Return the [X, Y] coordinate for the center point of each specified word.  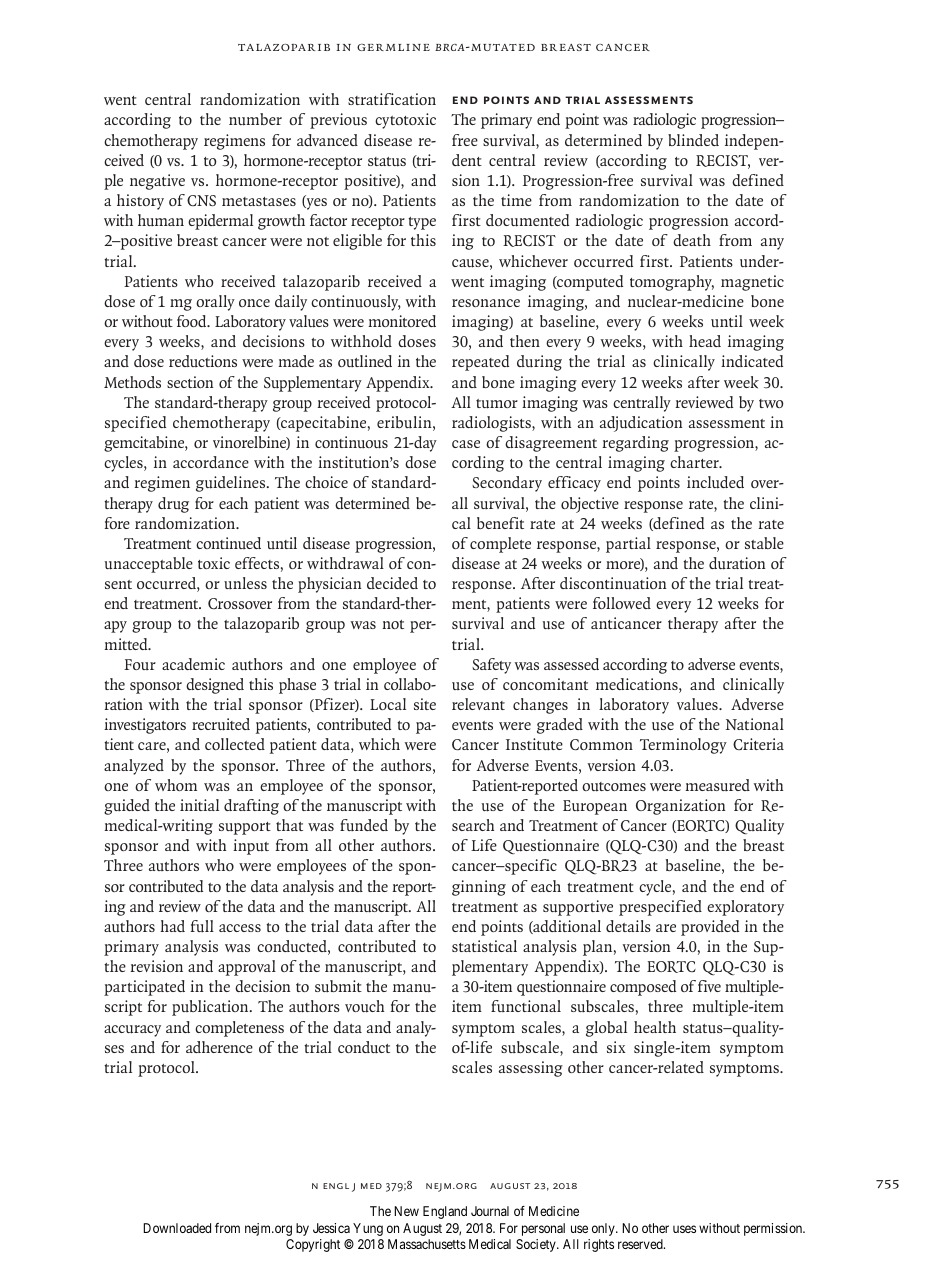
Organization [680, 807]
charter [695, 462]
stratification [392, 99]
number [255, 119]
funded [364, 825]
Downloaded [177, 1228]
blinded [693, 140]
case [466, 444]
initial [199, 805]
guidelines [232, 484]
